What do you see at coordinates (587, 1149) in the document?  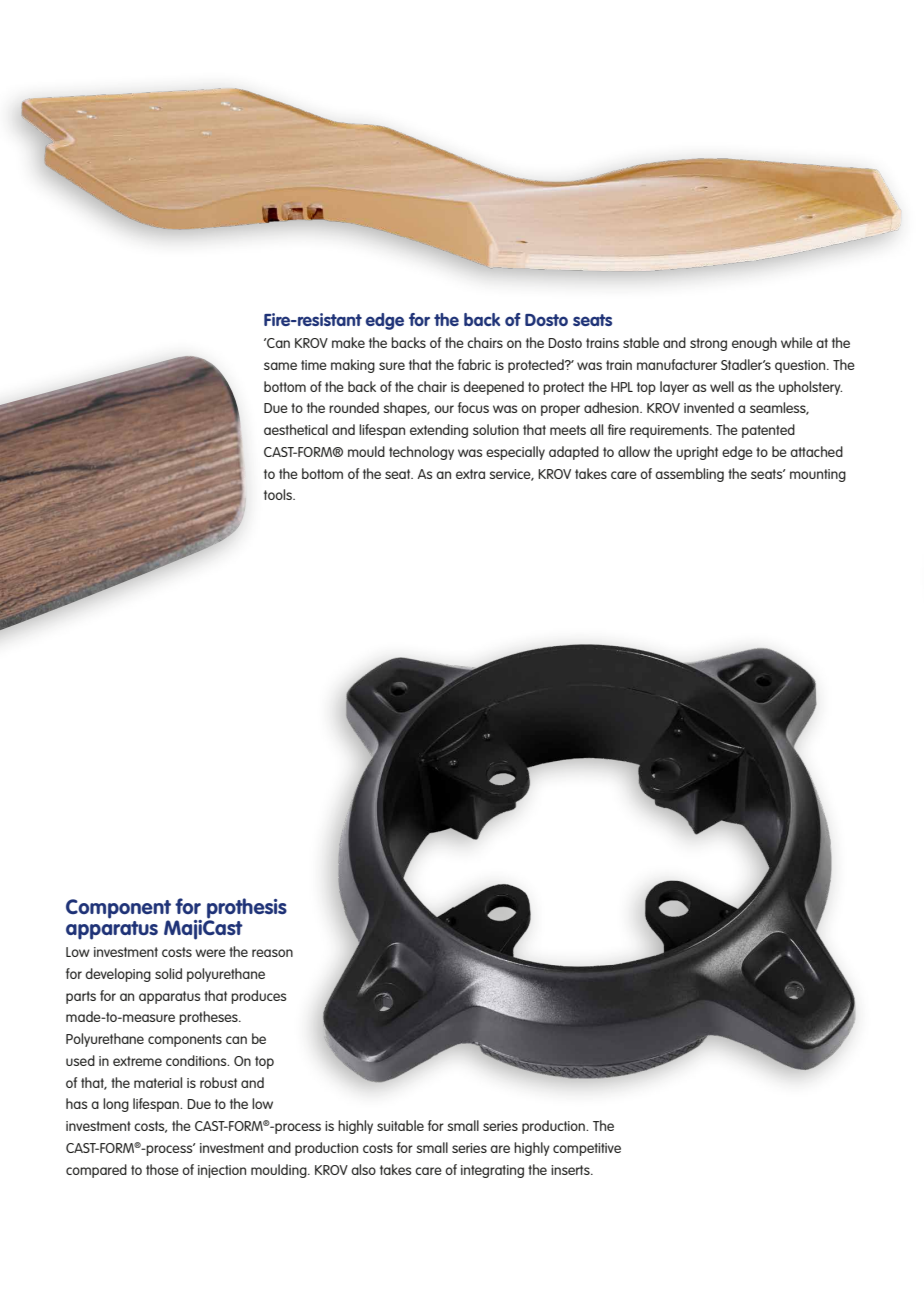 I see `competitive` at bounding box center [587, 1149].
